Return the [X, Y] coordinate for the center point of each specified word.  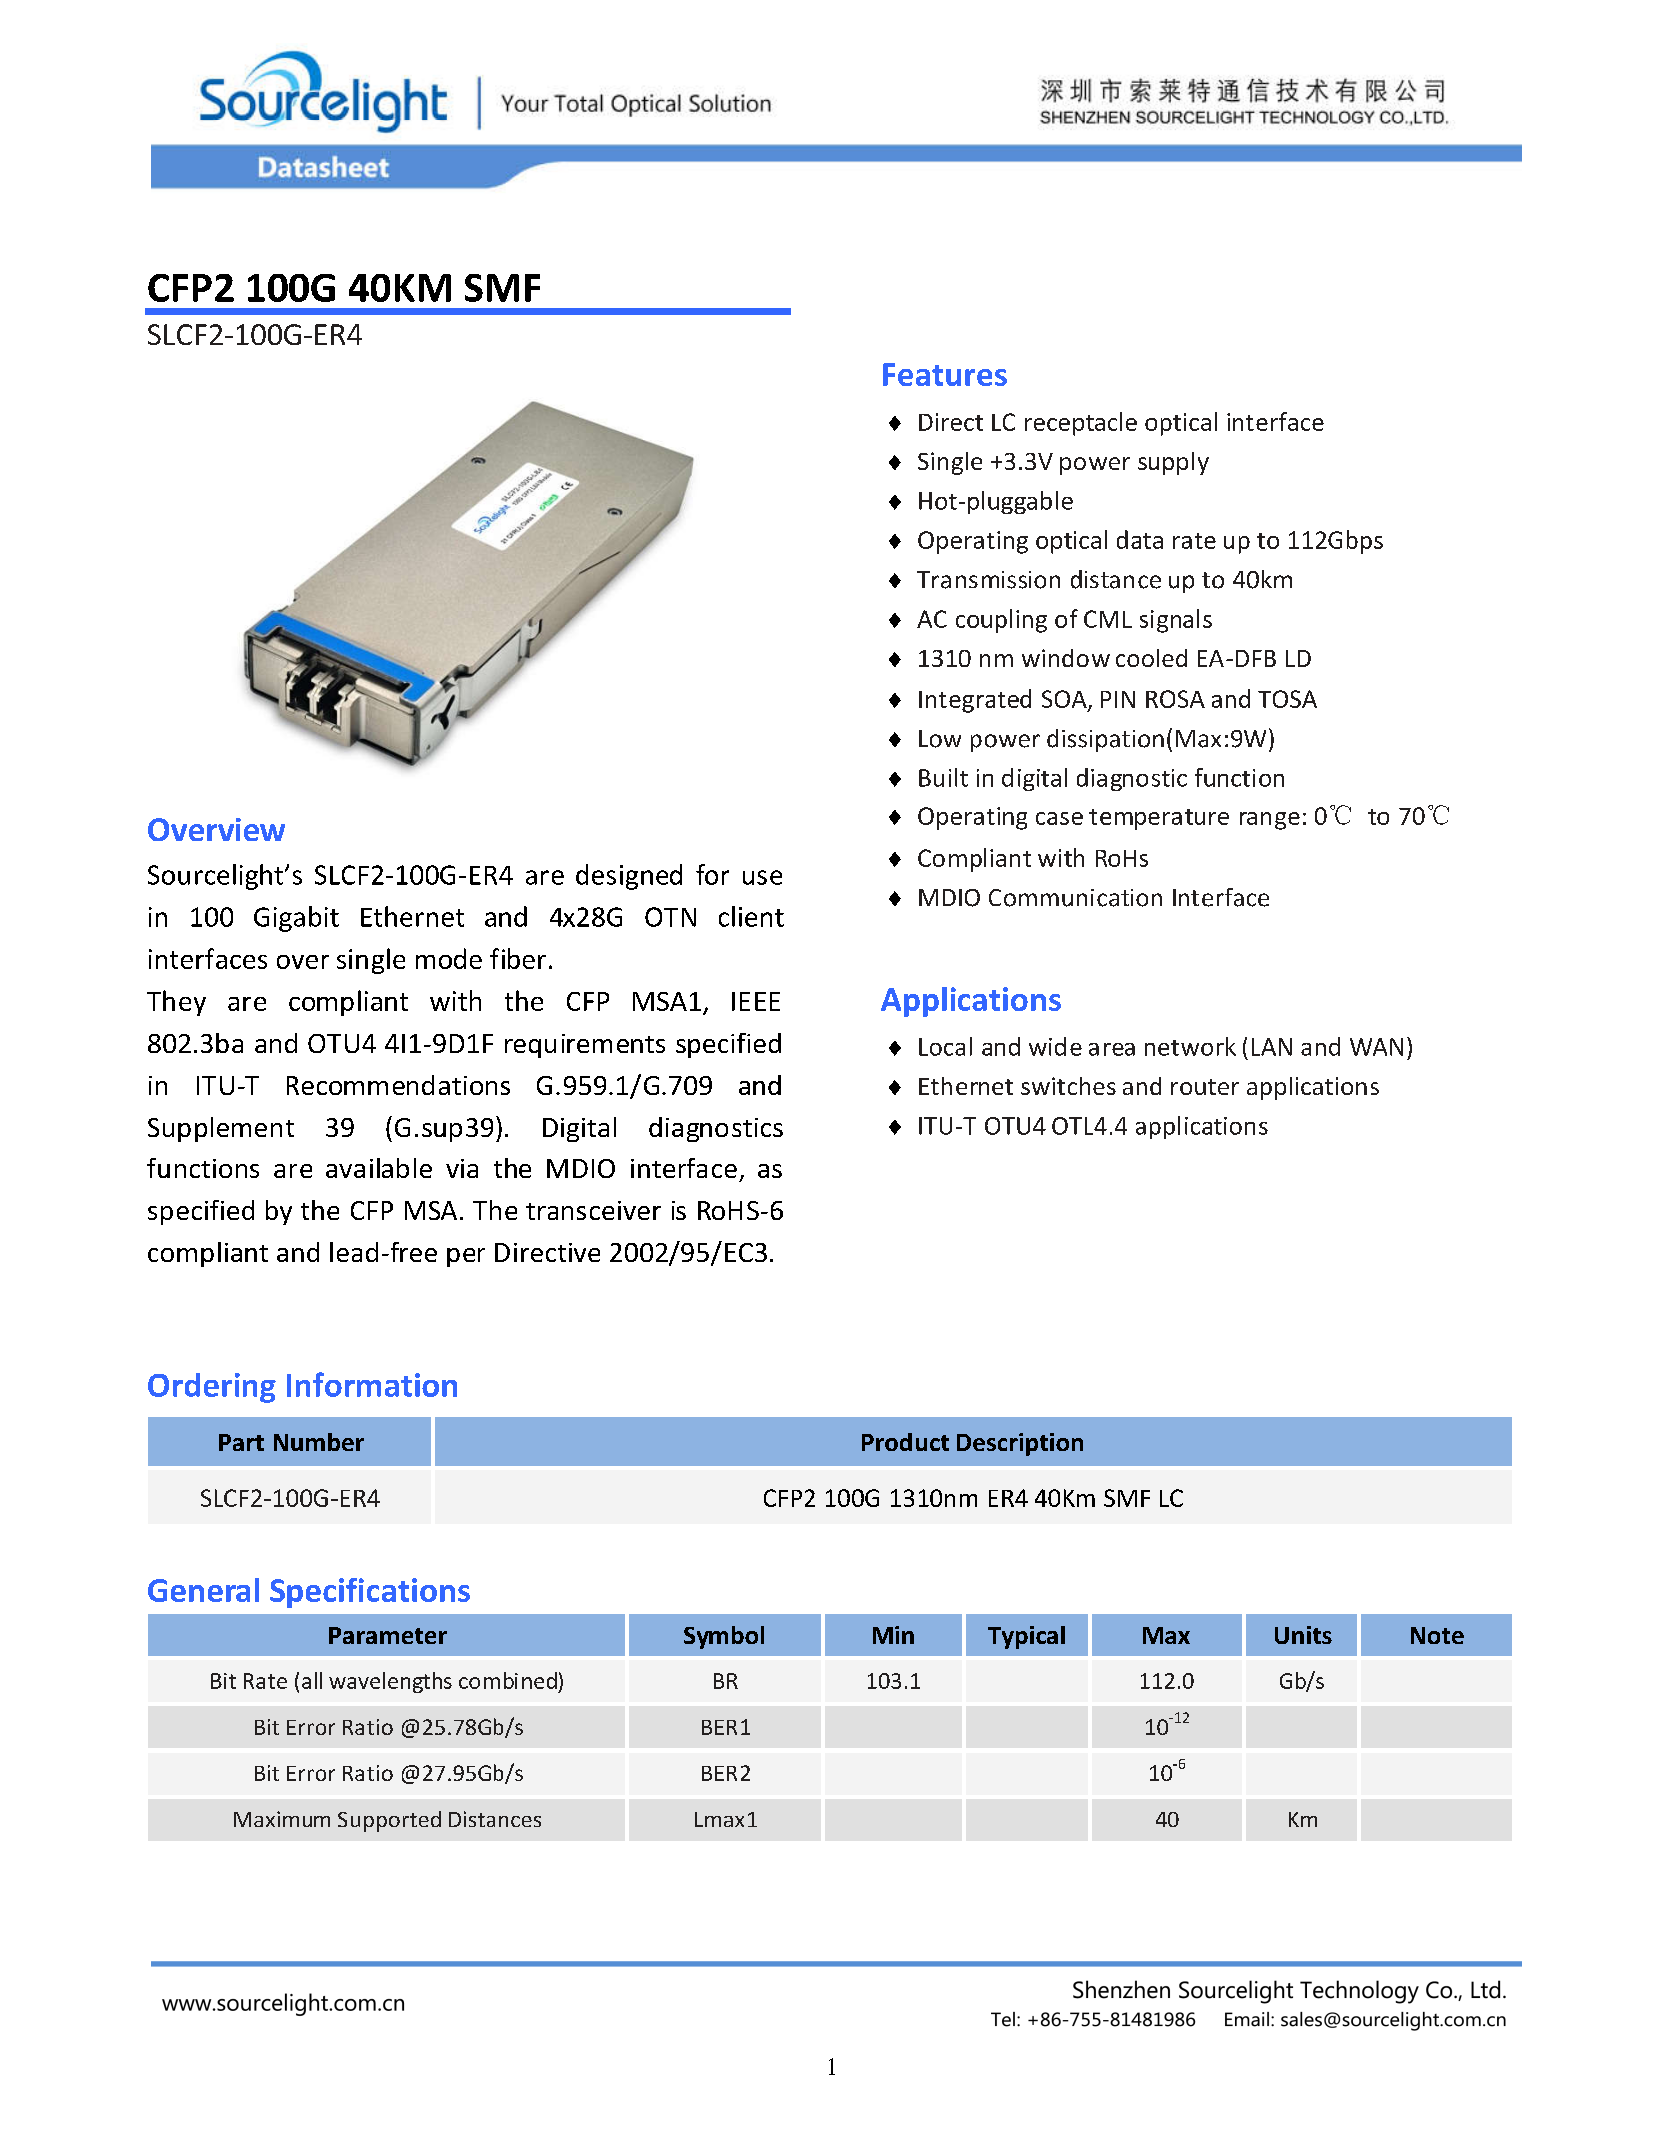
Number [319, 1442]
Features [945, 374]
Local [945, 1046]
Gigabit [296, 919]
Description [1020, 1444]
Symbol [724, 1637]
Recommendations [398, 1085]
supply [1173, 463]
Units [1303, 1635]
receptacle [1081, 424]
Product [905, 1442]
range [1270, 821]
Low [940, 739]
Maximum [282, 1819]
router [1205, 1087]
